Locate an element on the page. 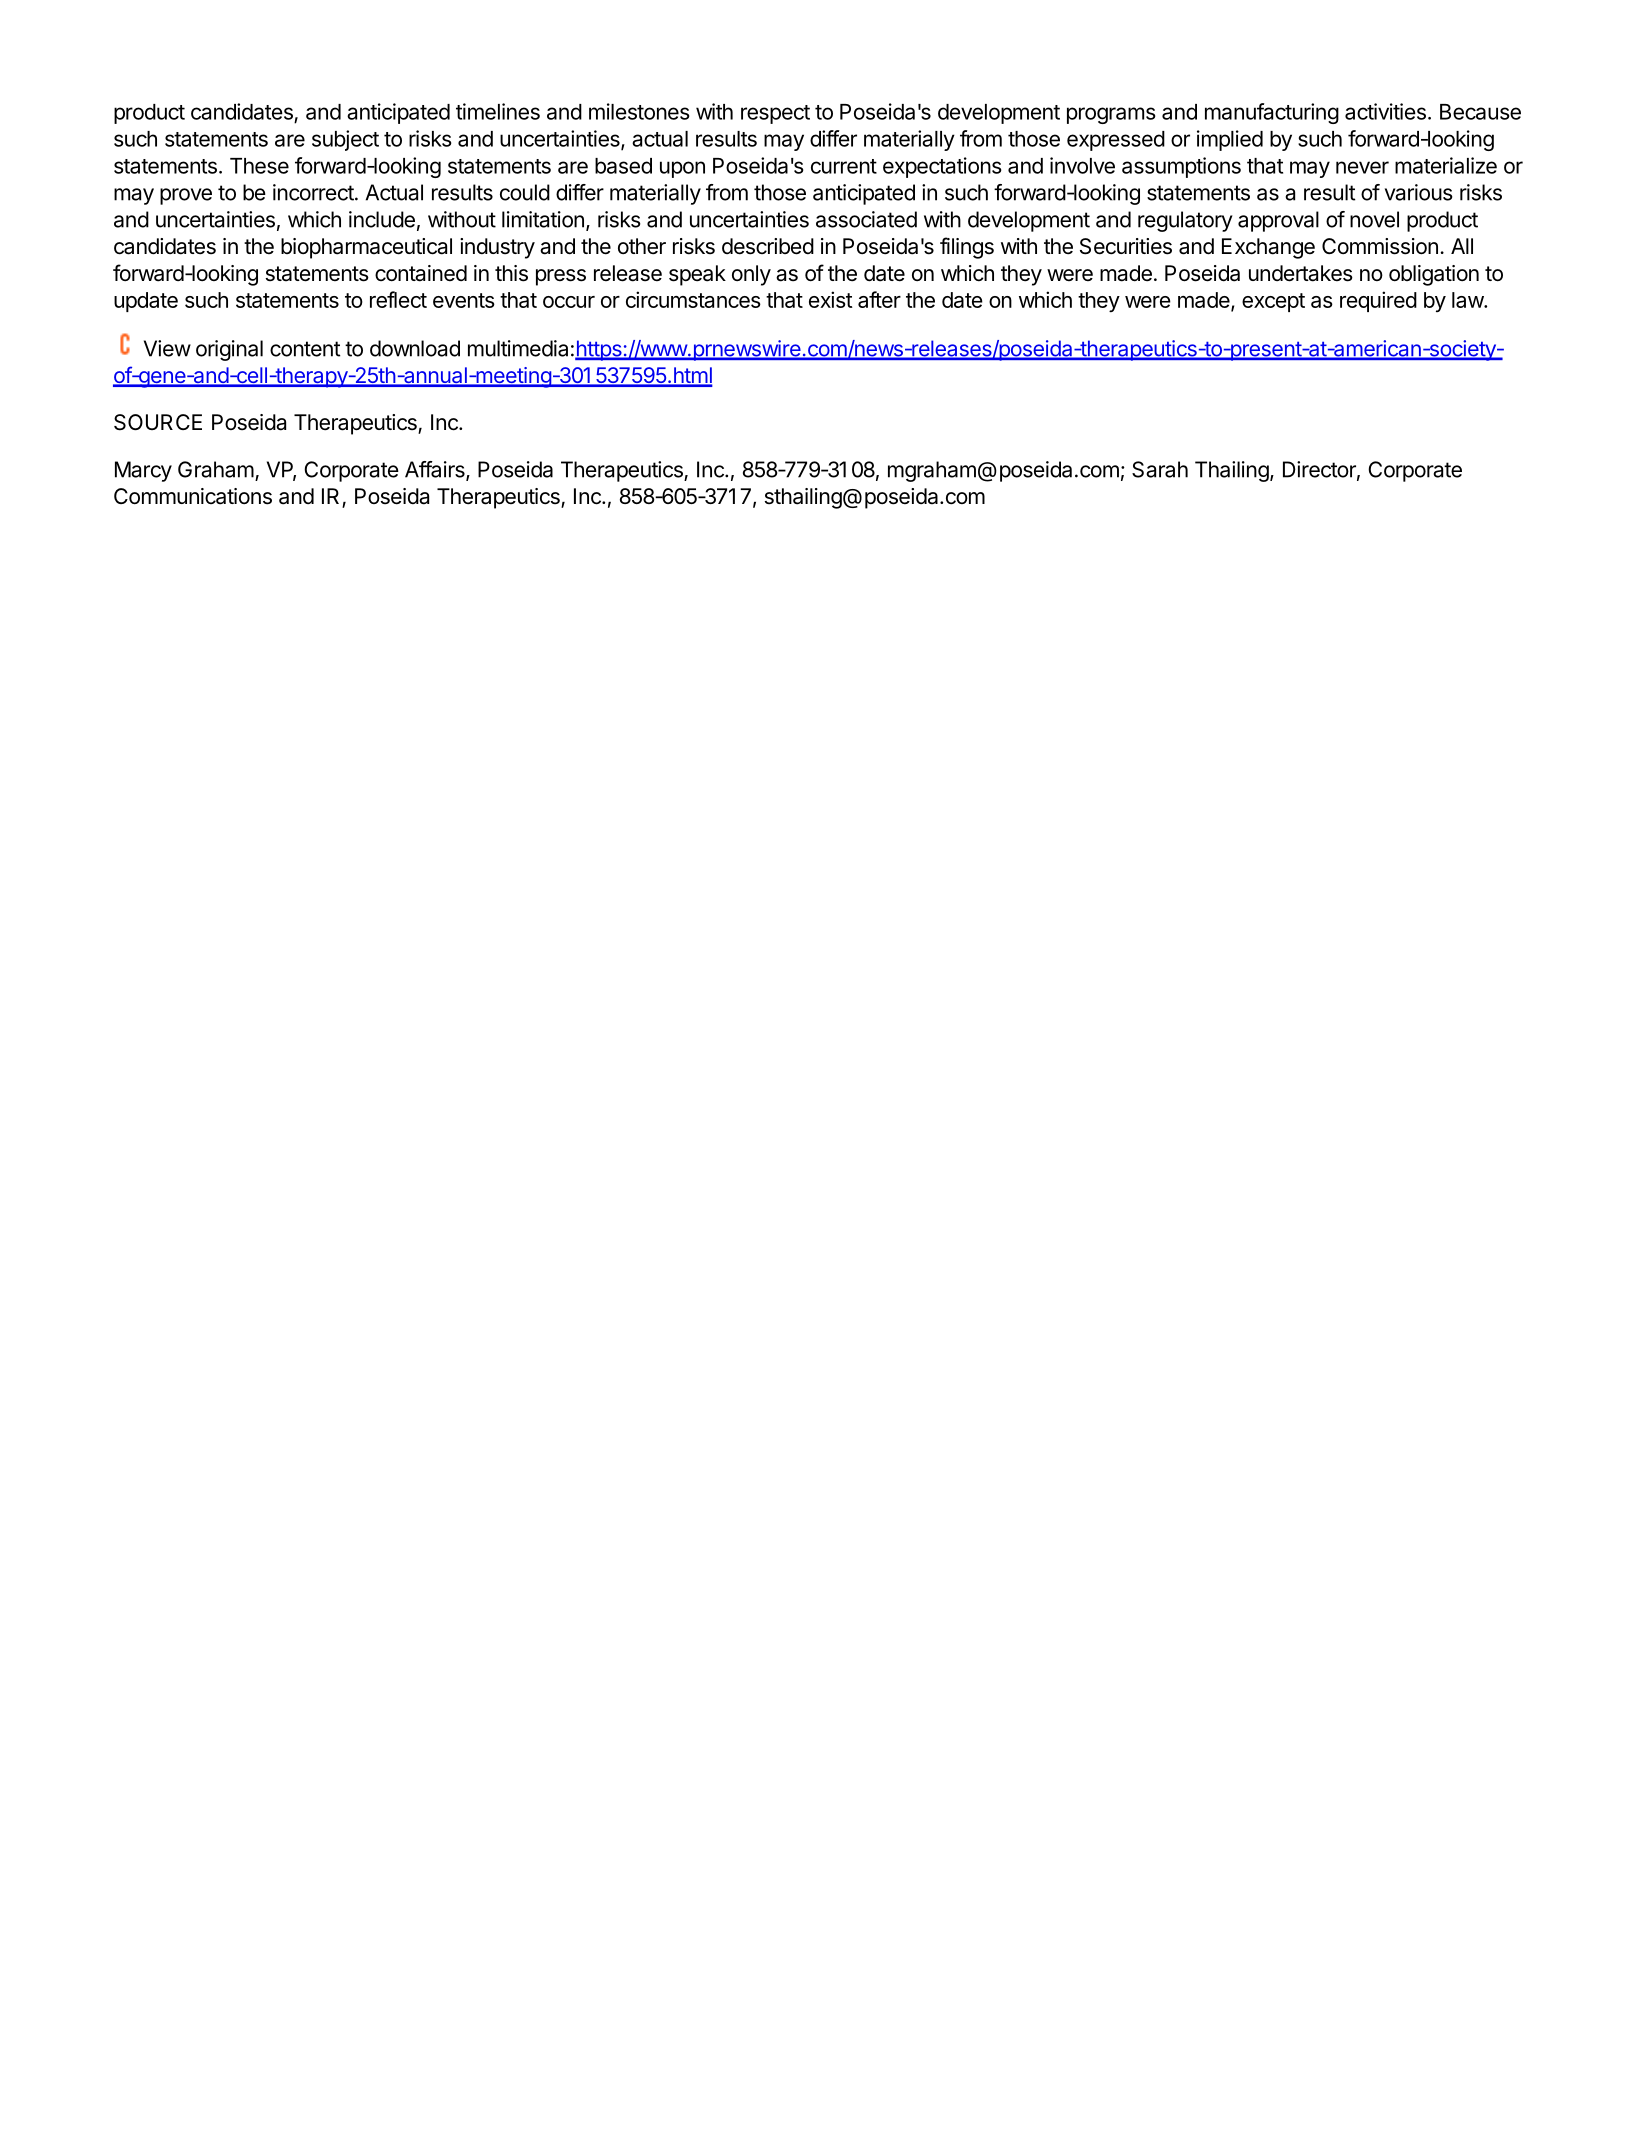 The width and height of the document is (1645, 2129). subject is located at coordinates (345, 140).
